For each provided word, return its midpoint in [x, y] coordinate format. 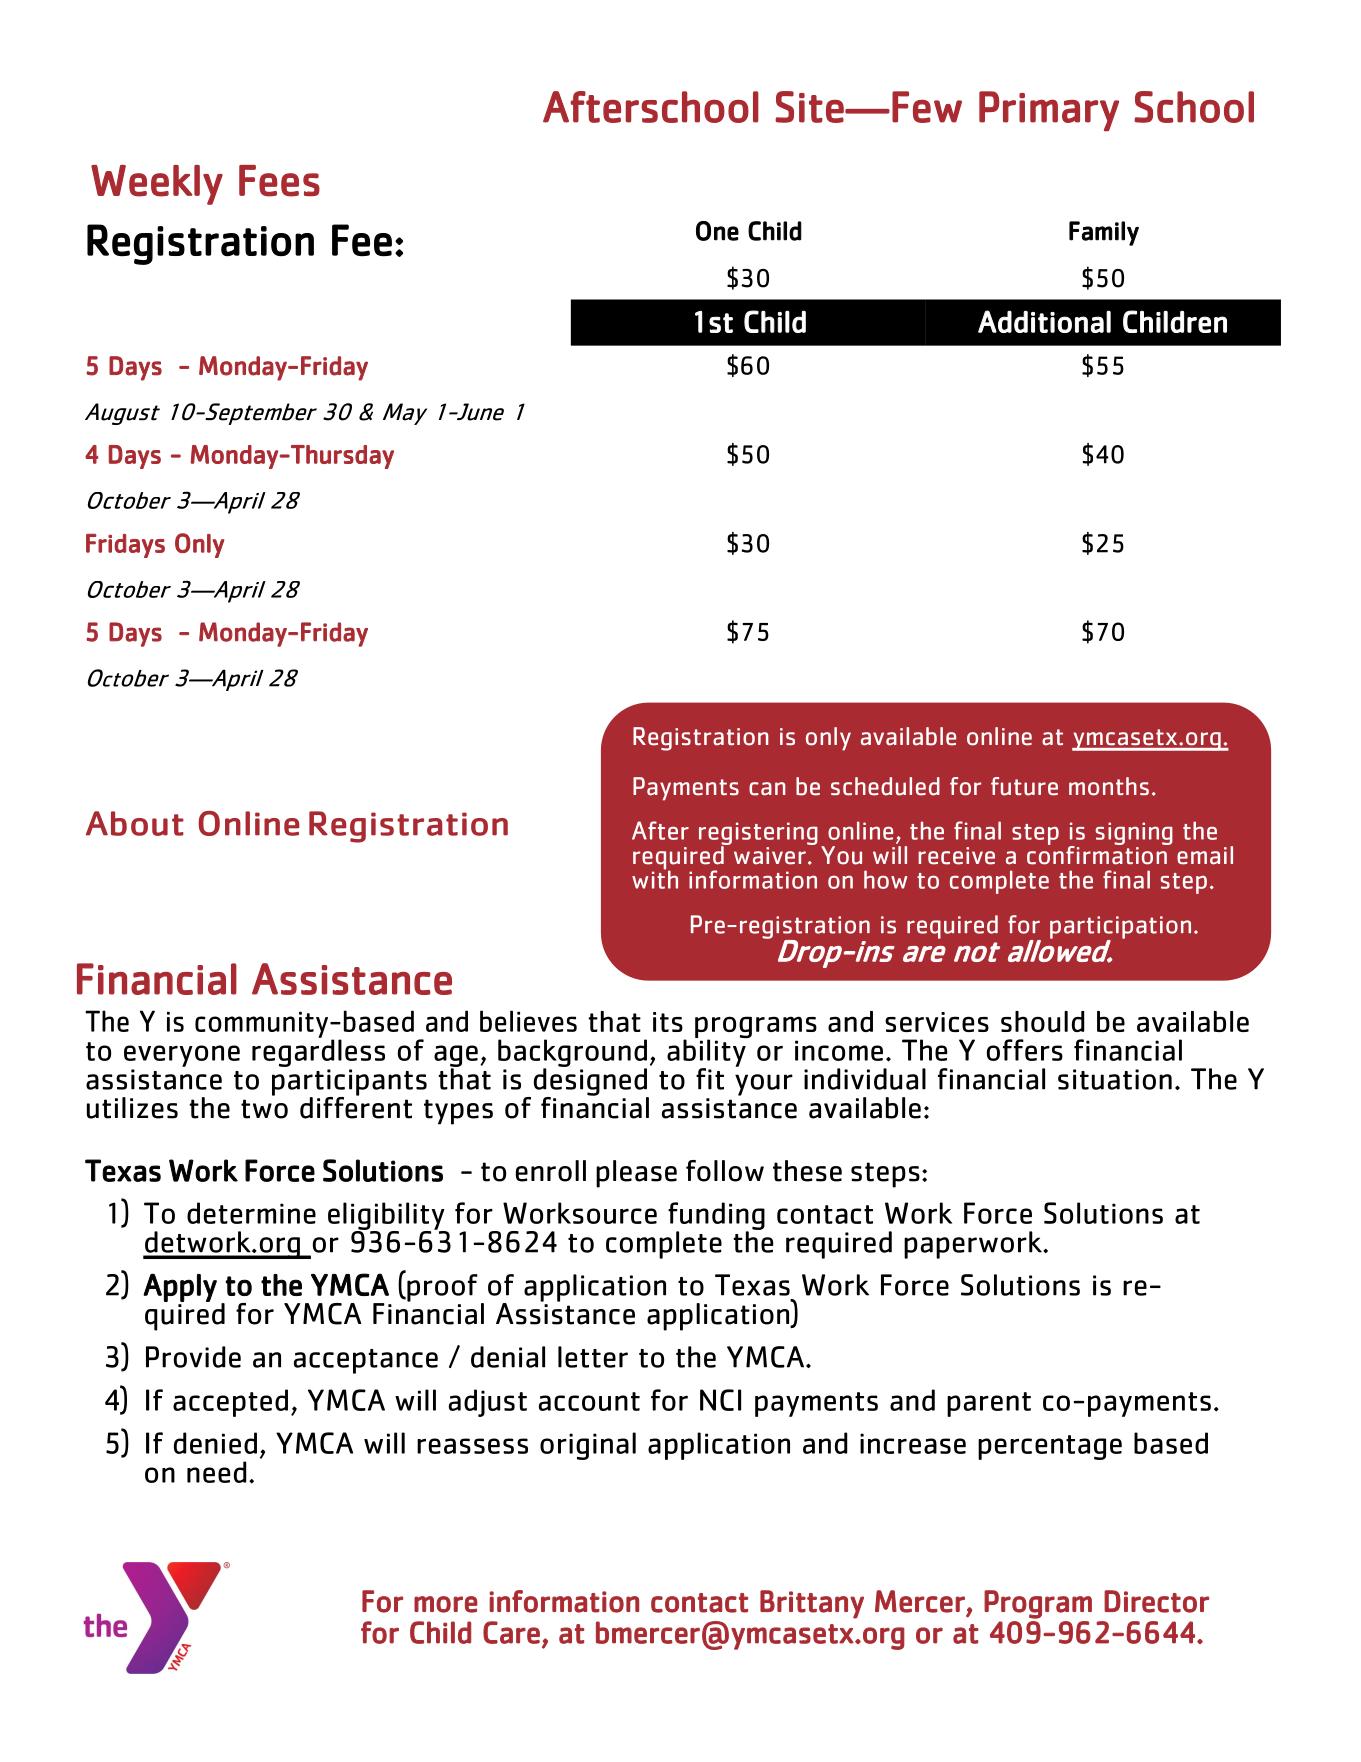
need [217, 1472]
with [655, 878]
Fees [279, 181]
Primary [1049, 111]
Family [1104, 233]
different [356, 1106]
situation [1115, 1079]
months [1109, 786]
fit [710, 1079]
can [767, 789]
